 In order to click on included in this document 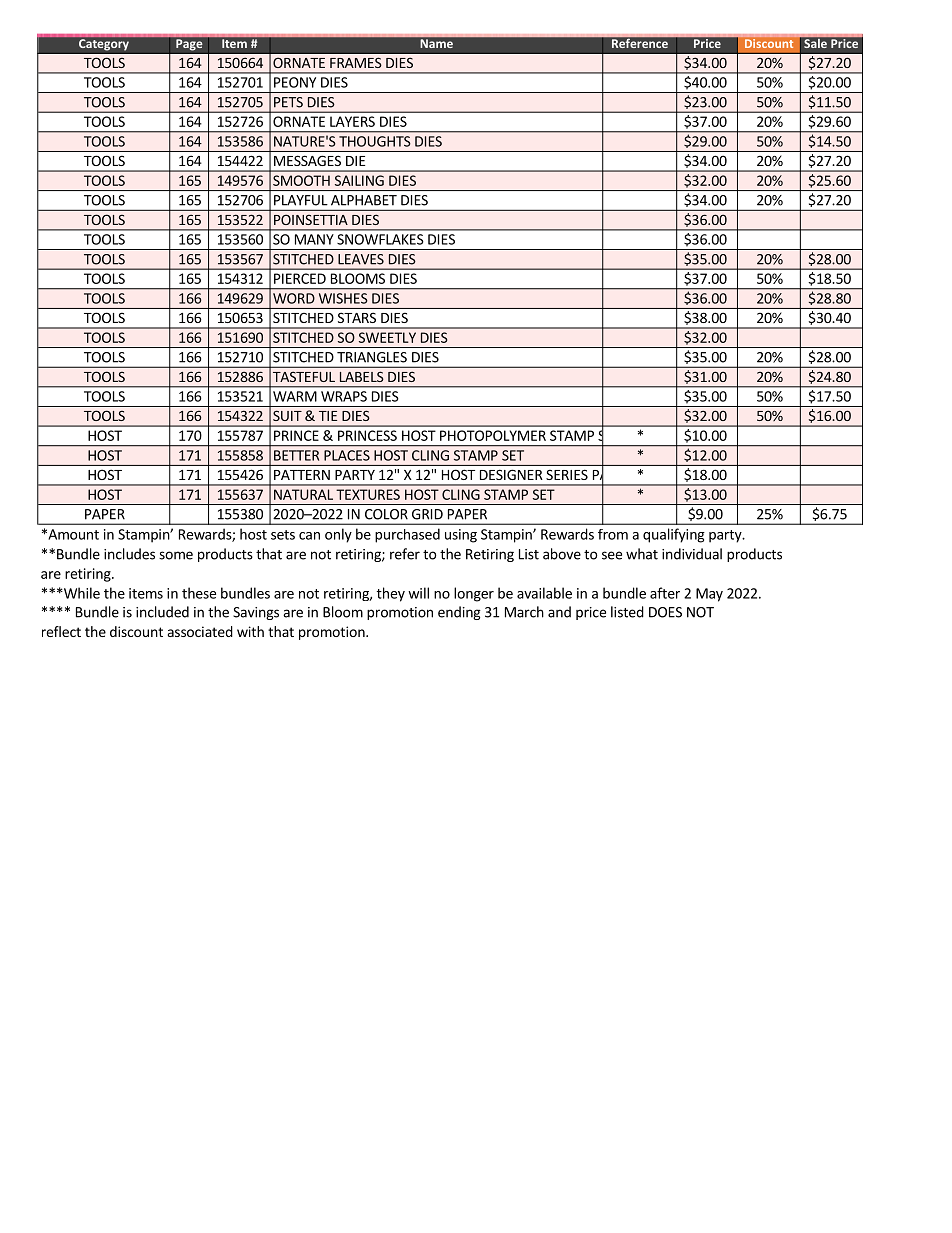, I will do `click(162, 612)`.
